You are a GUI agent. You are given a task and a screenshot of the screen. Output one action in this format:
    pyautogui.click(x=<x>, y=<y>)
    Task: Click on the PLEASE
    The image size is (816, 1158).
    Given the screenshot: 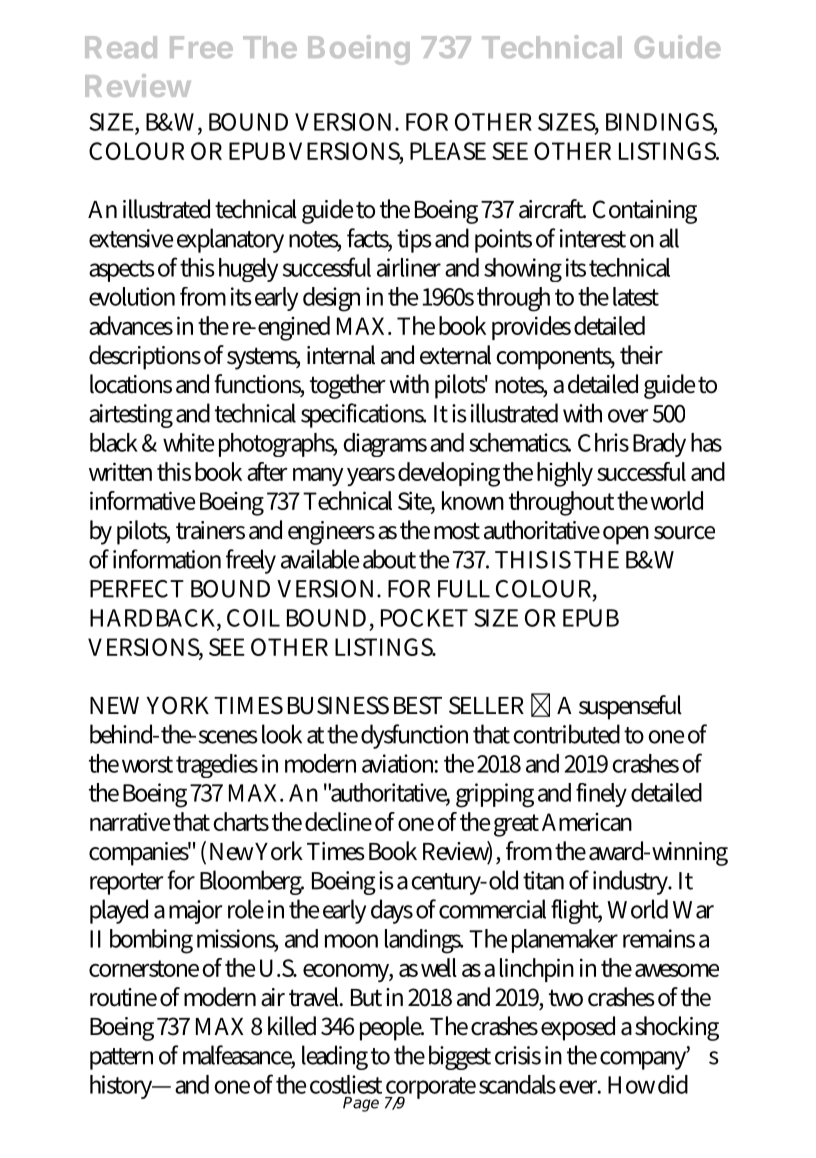 What is the action you would take?
    pyautogui.click(x=448, y=151)
